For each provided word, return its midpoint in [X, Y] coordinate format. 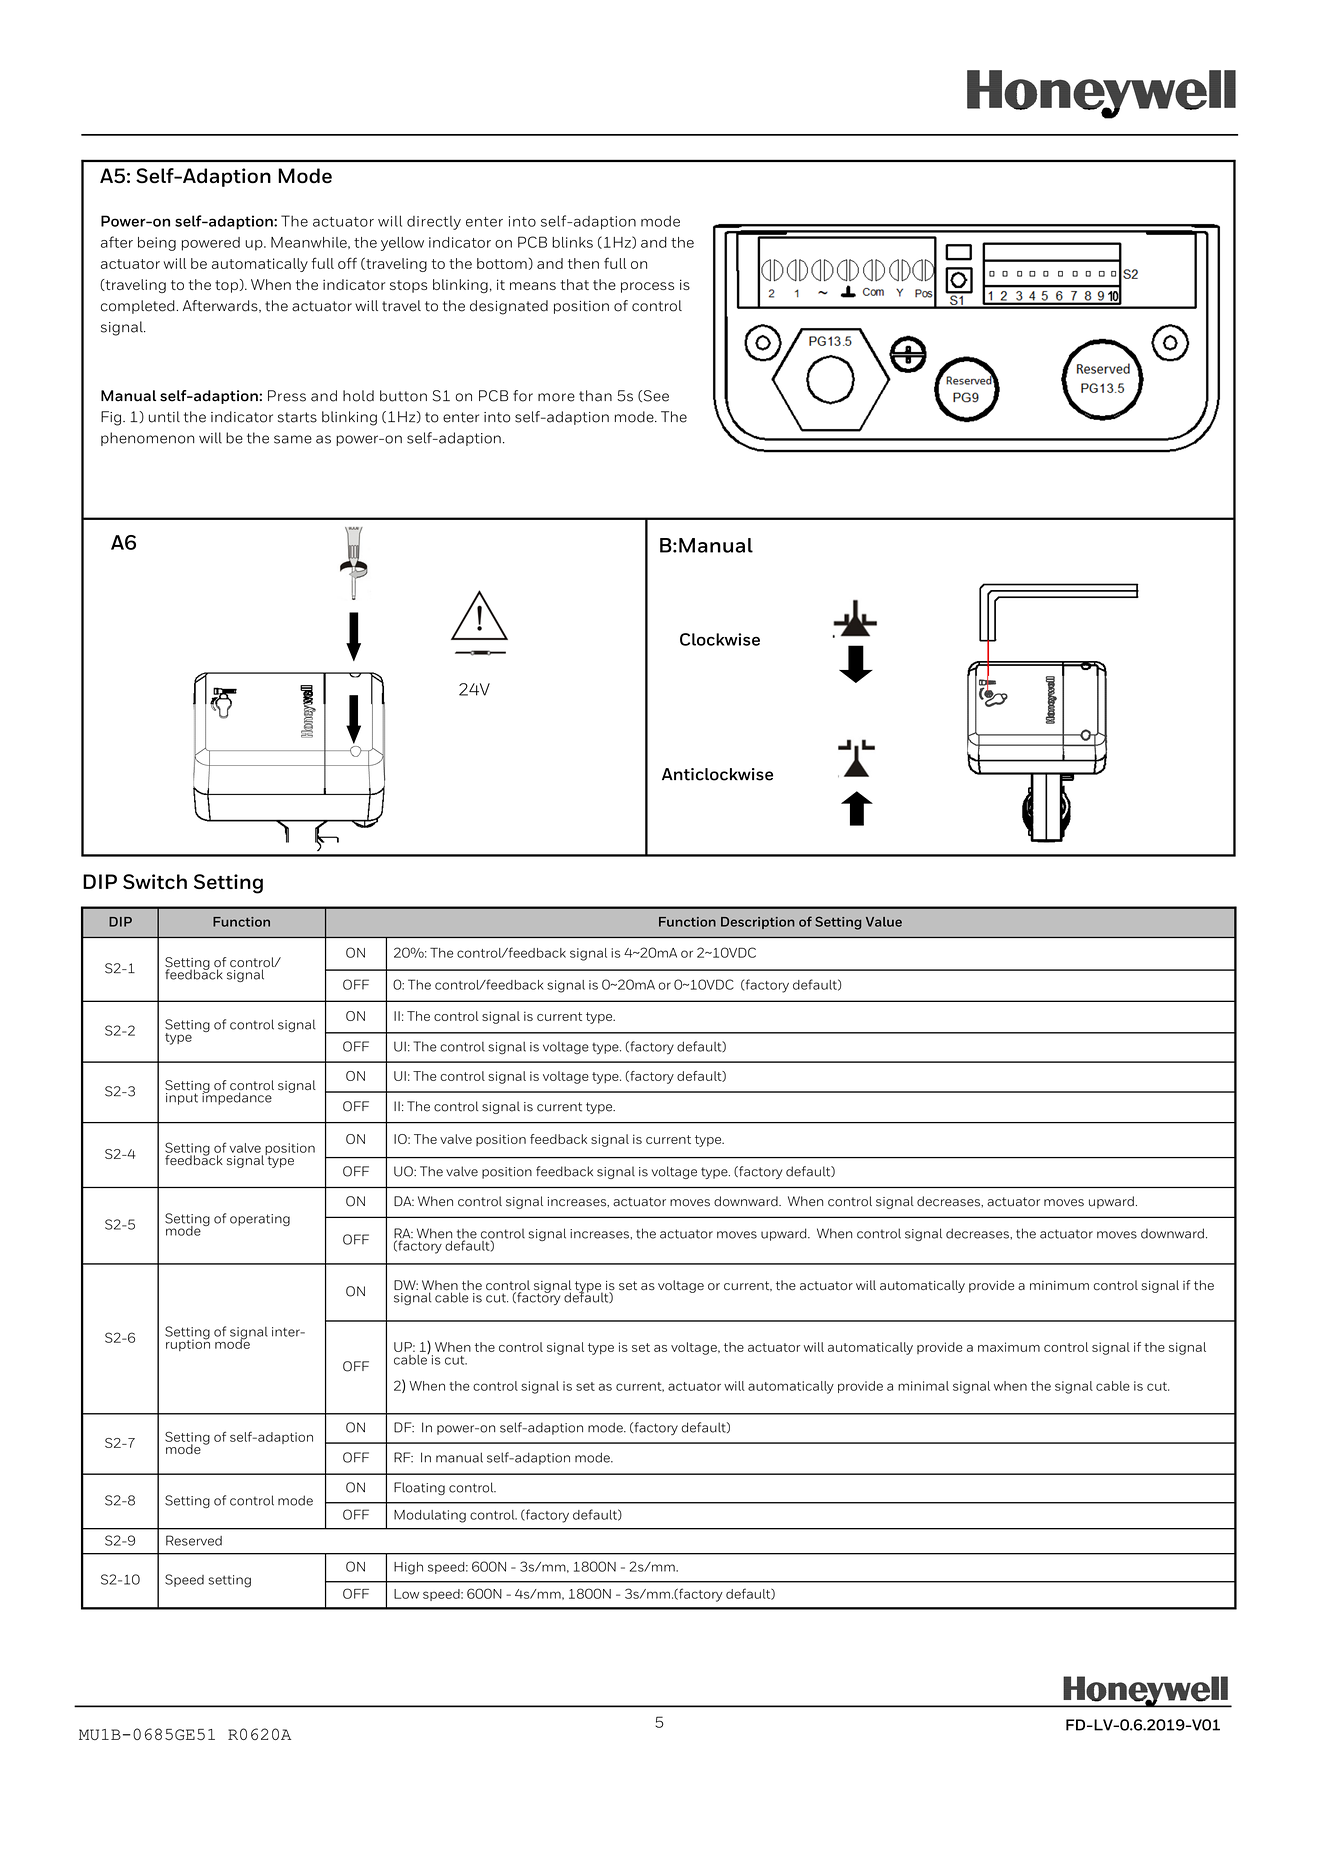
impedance [237, 1097]
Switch [155, 881]
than [595, 396]
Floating [419, 1488]
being [157, 244]
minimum [1059, 1285]
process [647, 287]
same [293, 439]
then [583, 263]
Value [884, 922]
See [655, 396]
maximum [1009, 1347]
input [182, 1099]
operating [260, 1220]
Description [758, 923]
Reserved [194, 1540]
